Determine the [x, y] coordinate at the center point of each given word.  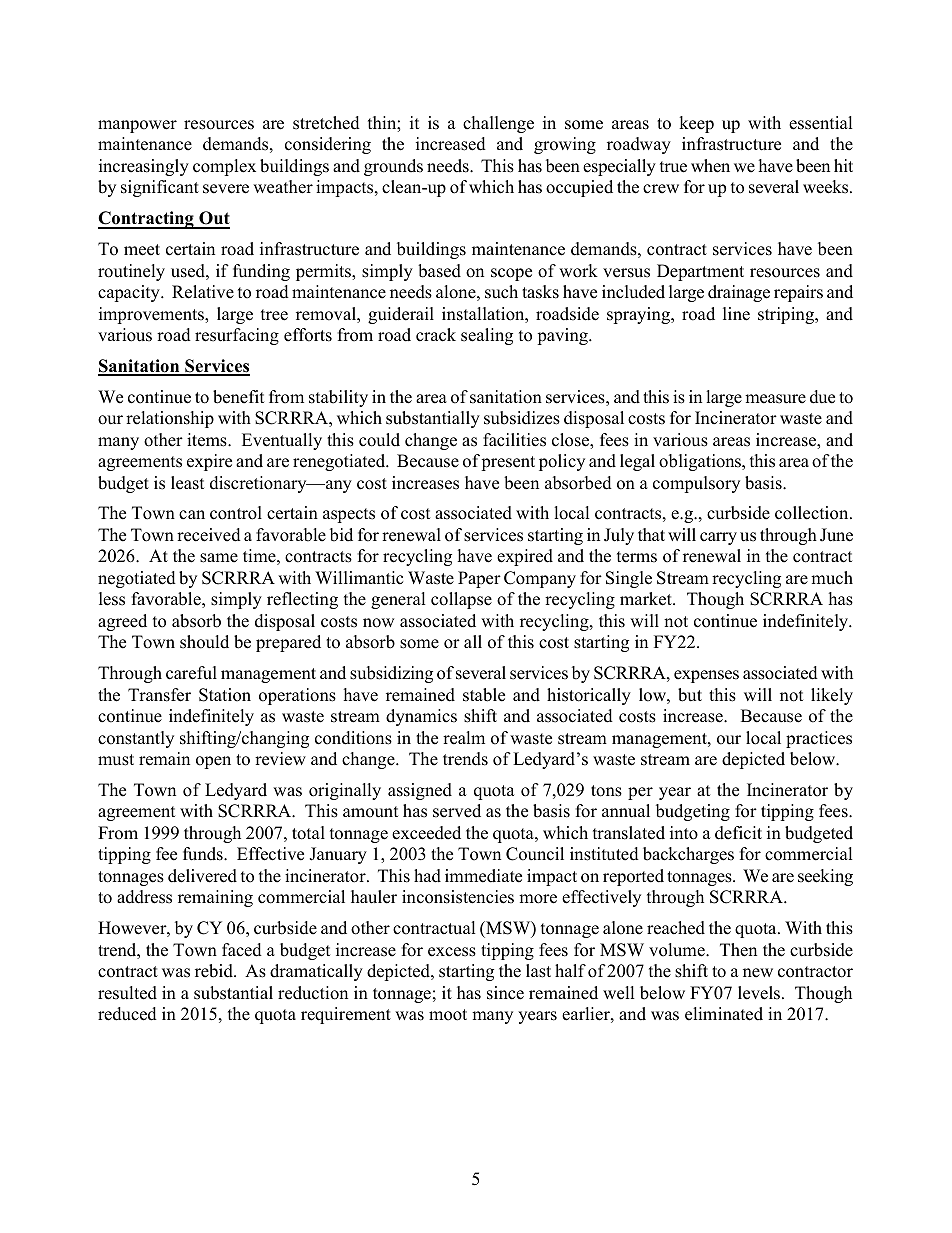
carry [718, 538]
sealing [487, 336]
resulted [127, 993]
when [710, 166]
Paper [479, 579]
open [213, 762]
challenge [498, 124]
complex [224, 167]
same [219, 558]
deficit [738, 833]
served [457, 811]
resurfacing [237, 336]
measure [775, 399]
